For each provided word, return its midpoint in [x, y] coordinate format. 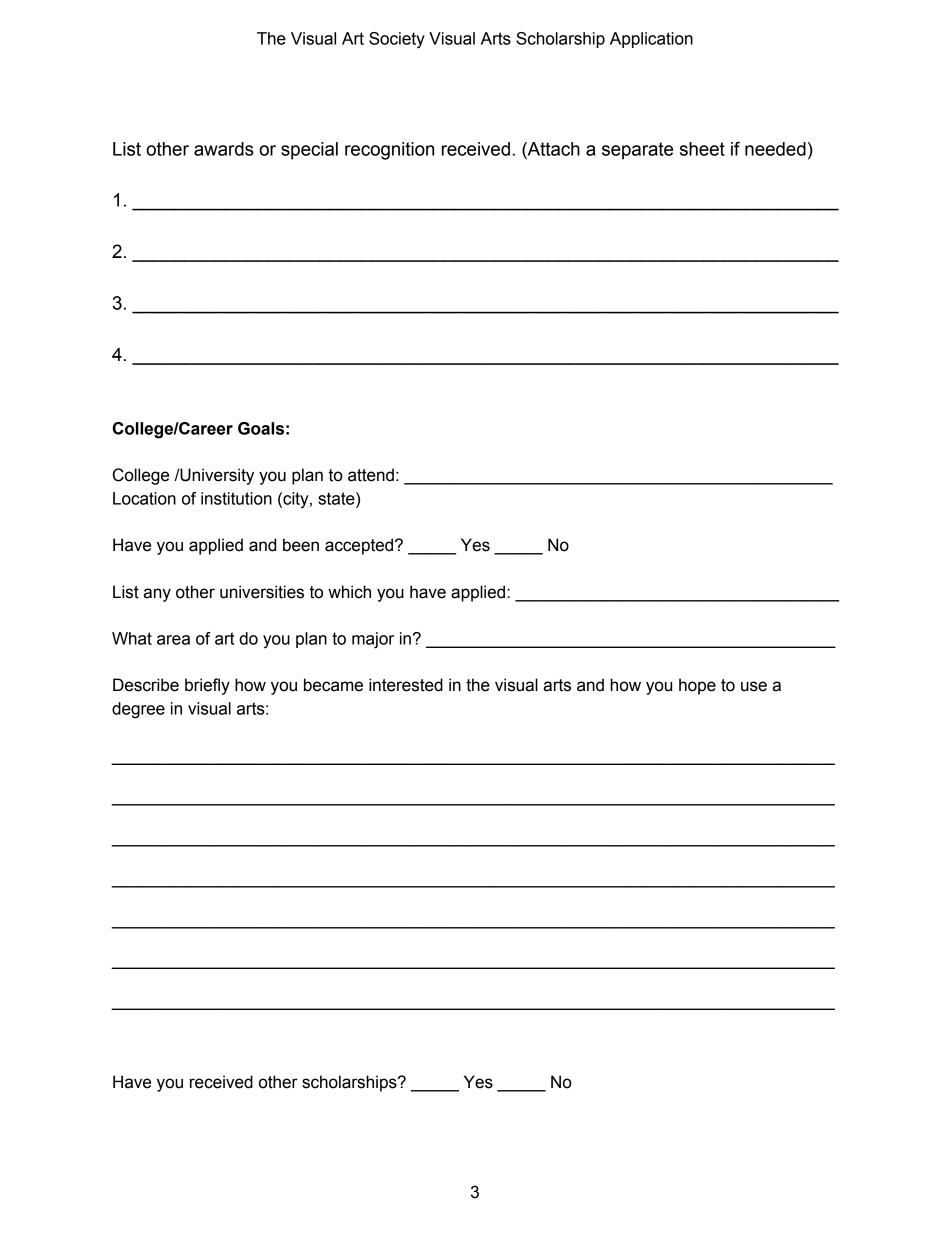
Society [397, 40]
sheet [702, 149]
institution [236, 498]
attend [371, 475]
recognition [389, 151]
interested [406, 685]
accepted [360, 546]
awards [224, 149]
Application [651, 40]
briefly [207, 686]
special [309, 151]
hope [697, 686]
